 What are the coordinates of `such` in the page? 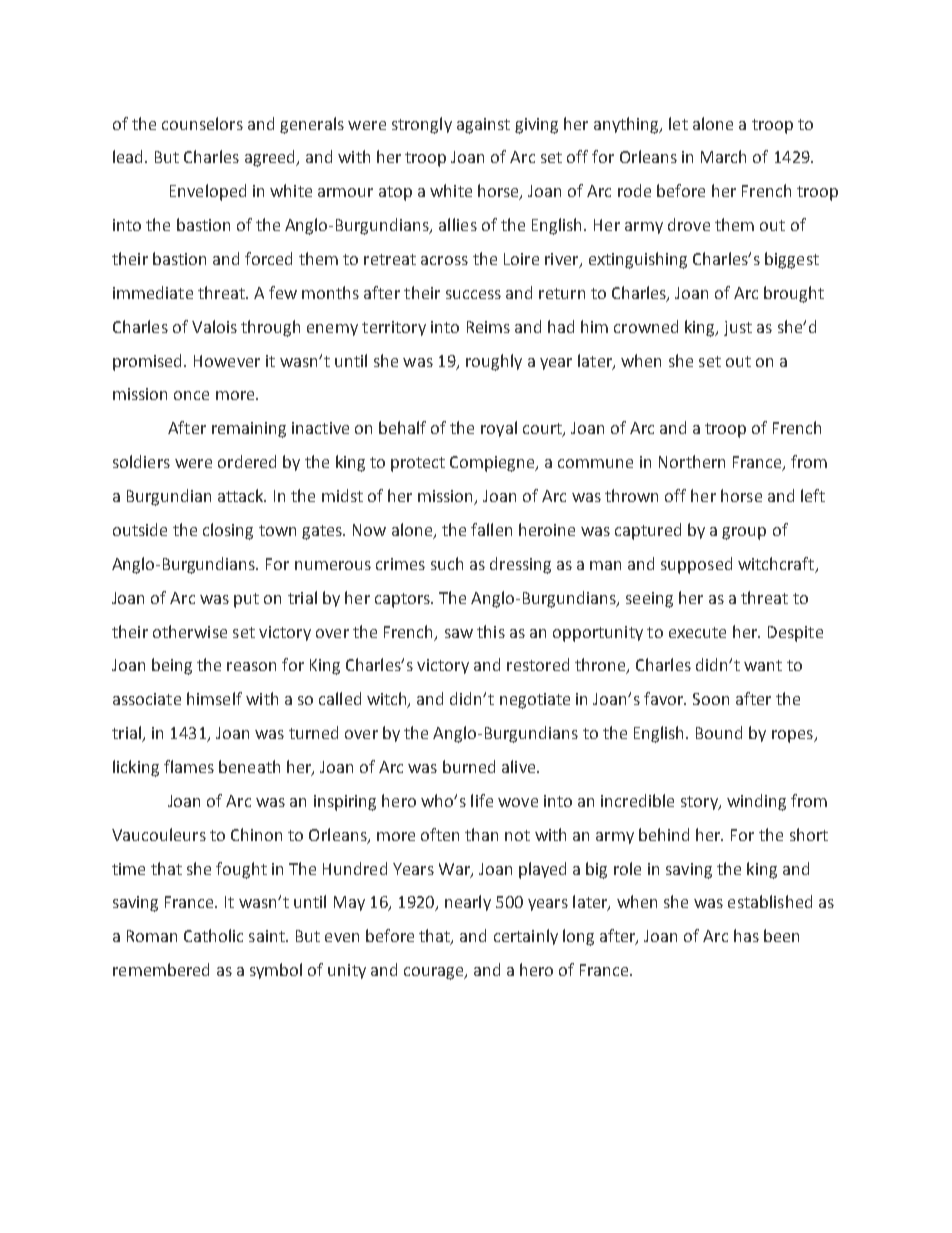 It's located at (447, 563).
